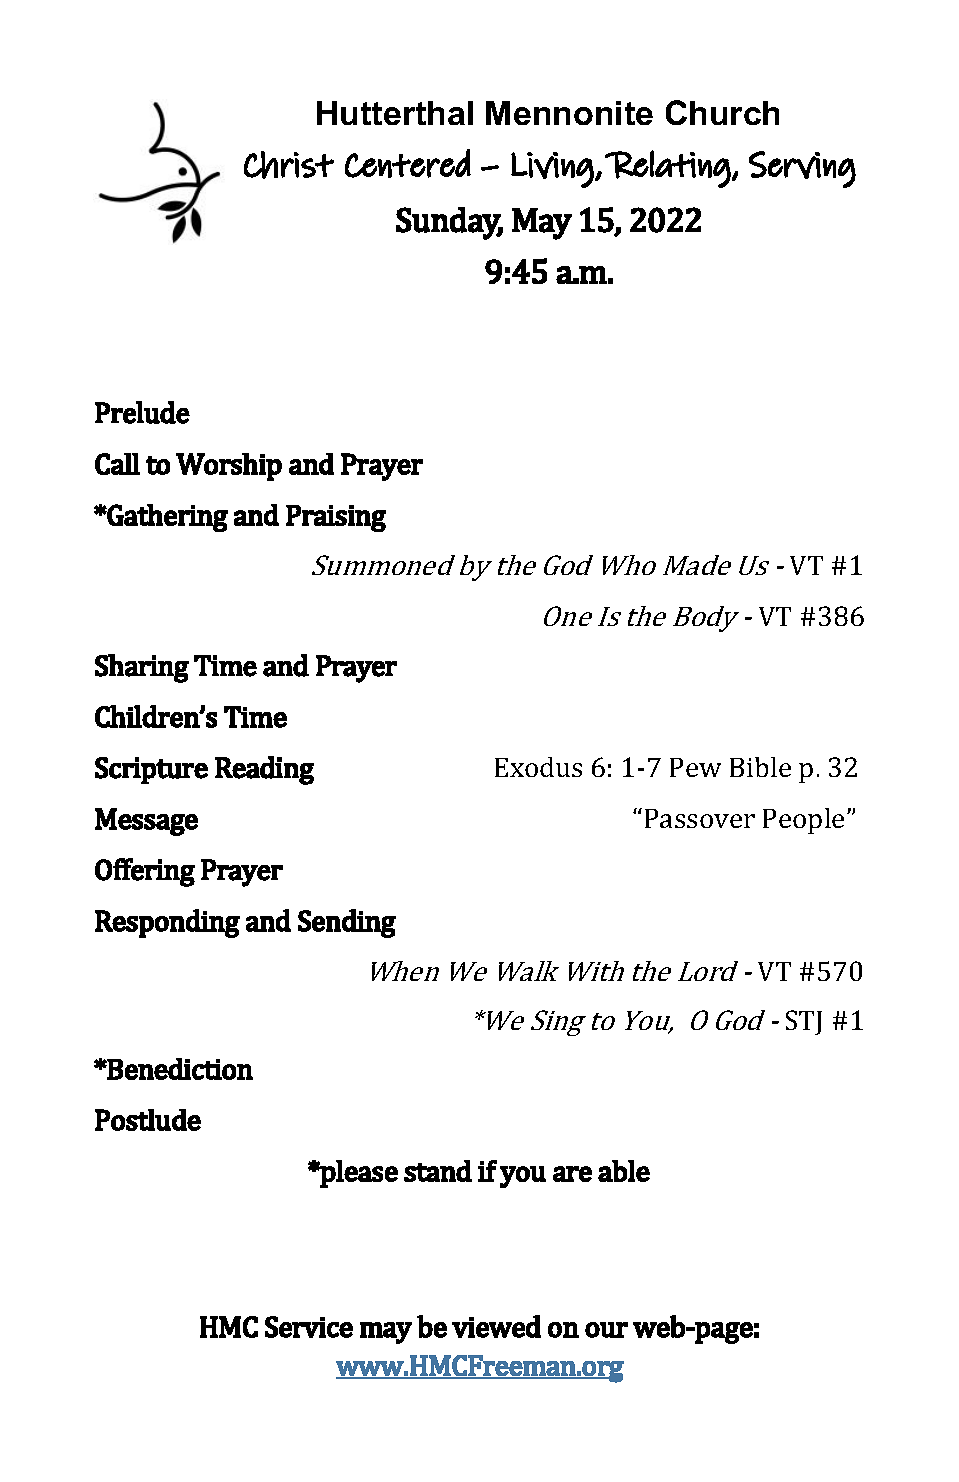 The image size is (959, 1482). I want to click on Christ, so click(289, 165).
